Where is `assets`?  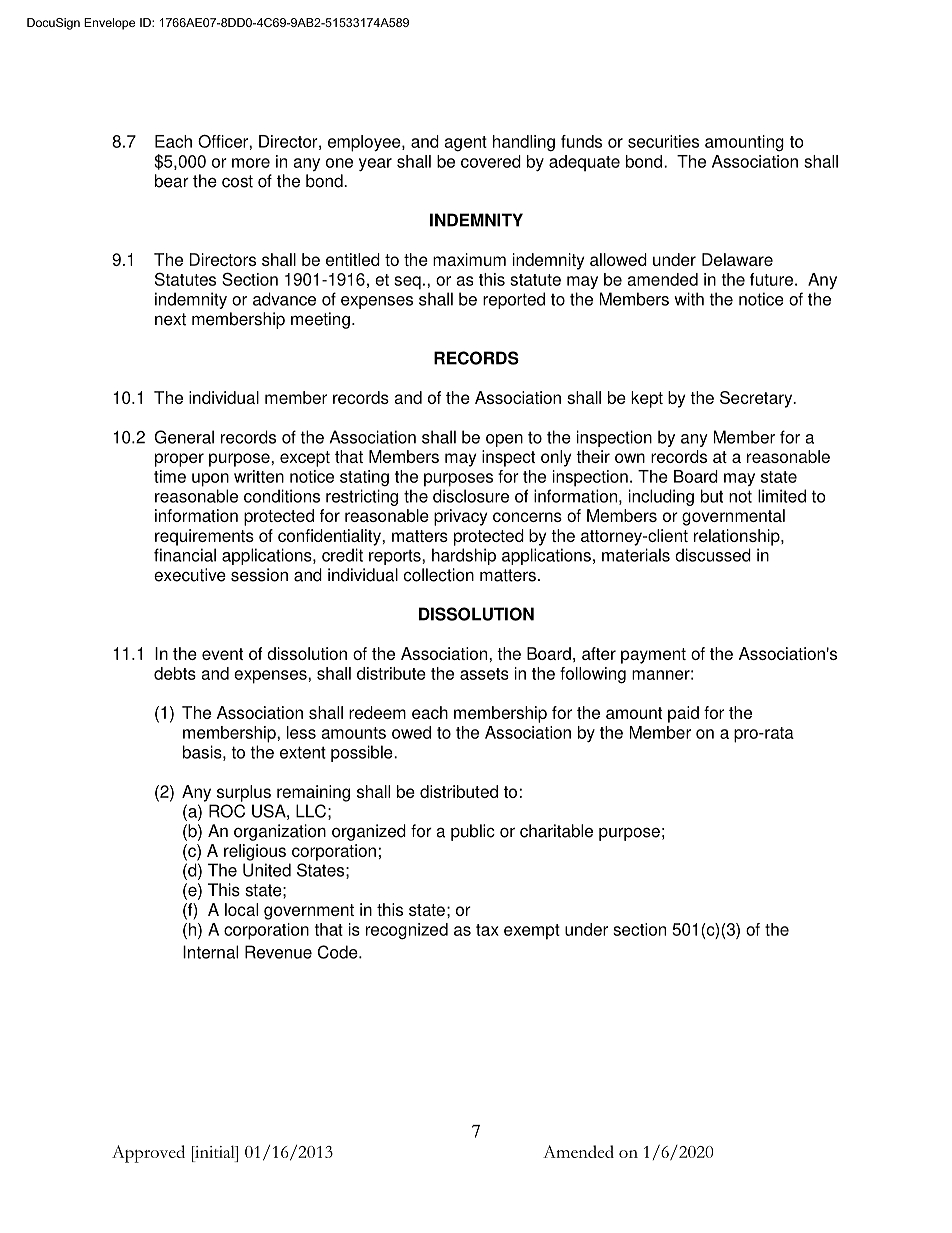
assets is located at coordinates (484, 674).
